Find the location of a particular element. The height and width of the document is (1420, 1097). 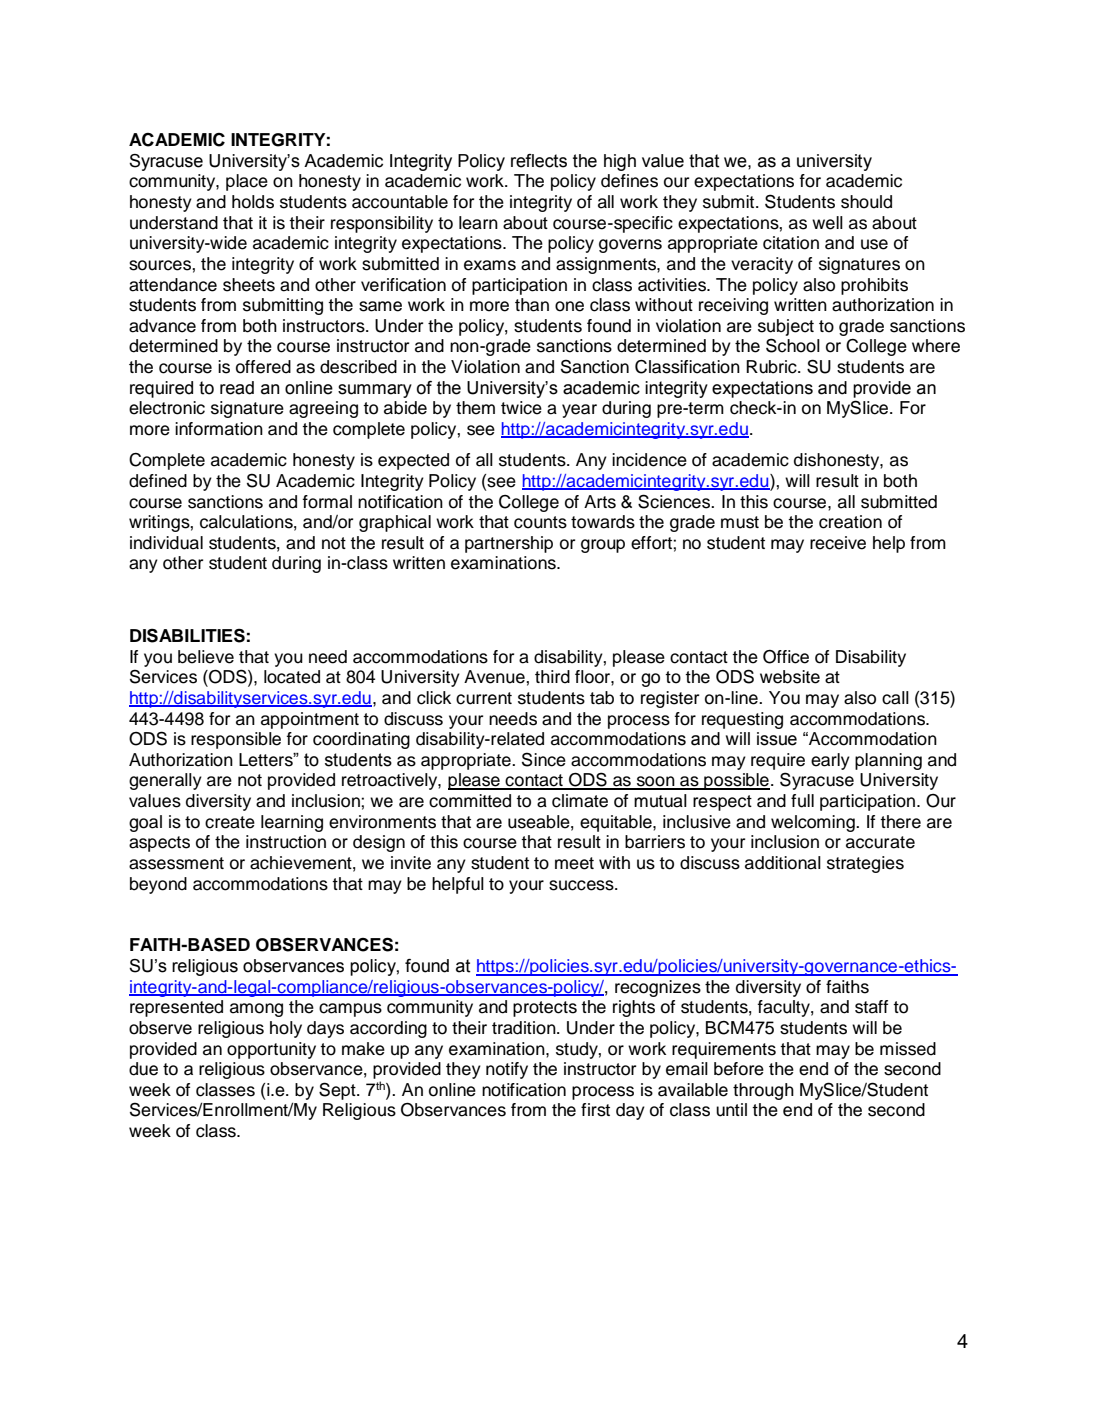

early is located at coordinates (830, 761).
